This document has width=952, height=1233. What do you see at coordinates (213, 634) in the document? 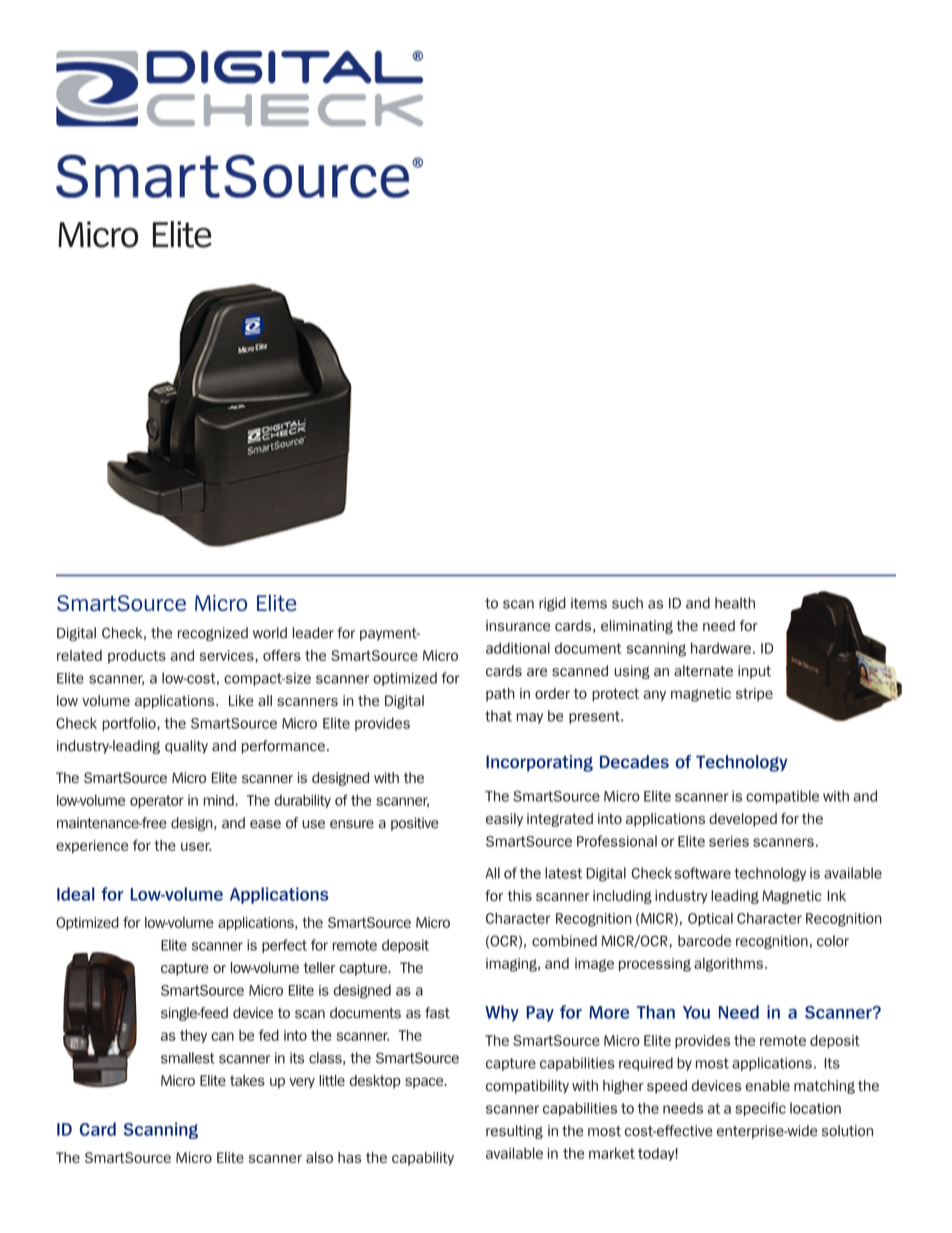
I see `recognized` at bounding box center [213, 634].
